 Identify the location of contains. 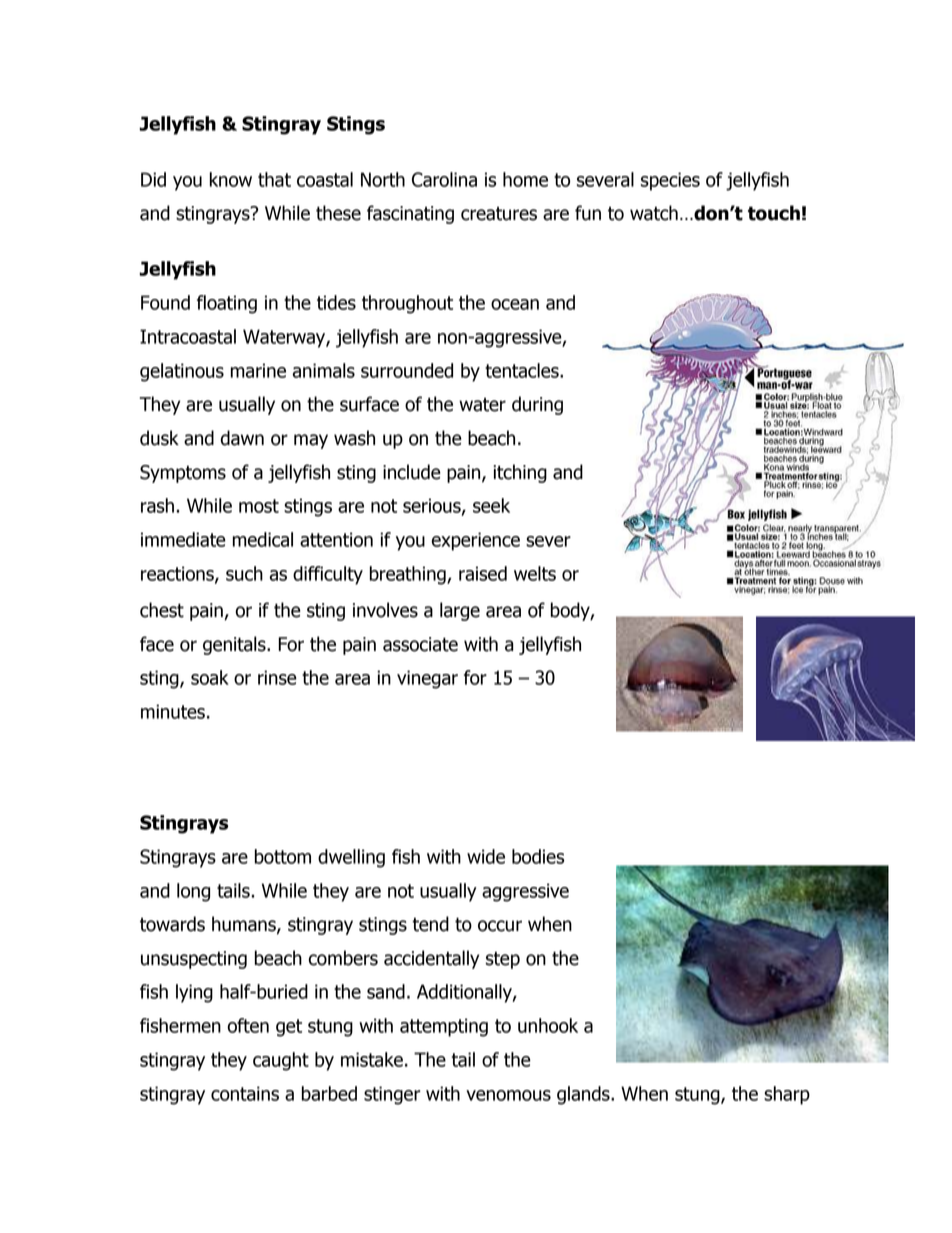
(245, 1093).
